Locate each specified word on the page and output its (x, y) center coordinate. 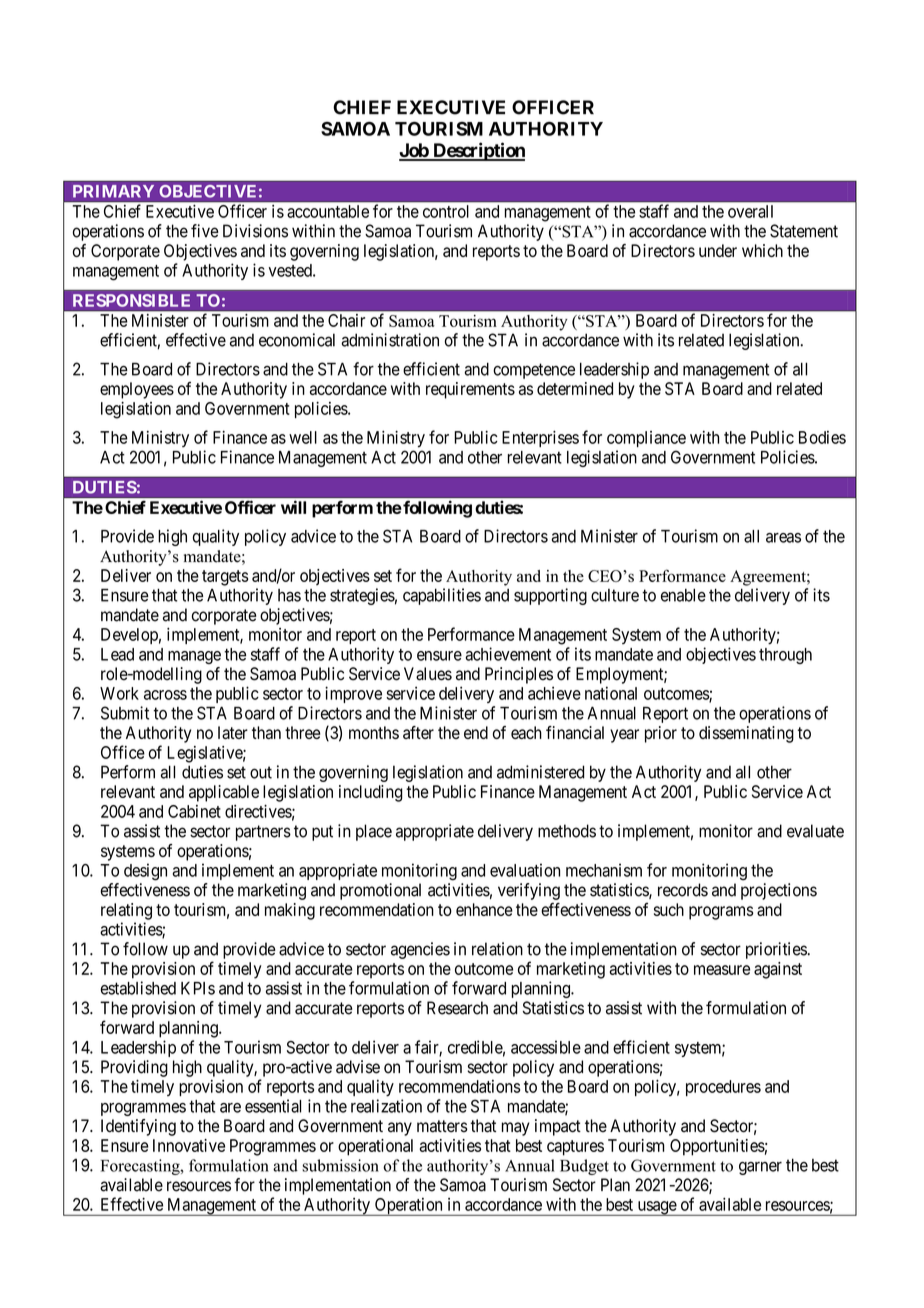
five (205, 231)
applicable (224, 793)
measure (722, 970)
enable (683, 595)
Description (478, 151)
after (418, 732)
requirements (470, 390)
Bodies (822, 437)
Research (457, 1008)
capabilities (442, 596)
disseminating (746, 734)
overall (750, 211)
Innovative (189, 1145)
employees (137, 390)
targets (225, 578)
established (138, 988)
